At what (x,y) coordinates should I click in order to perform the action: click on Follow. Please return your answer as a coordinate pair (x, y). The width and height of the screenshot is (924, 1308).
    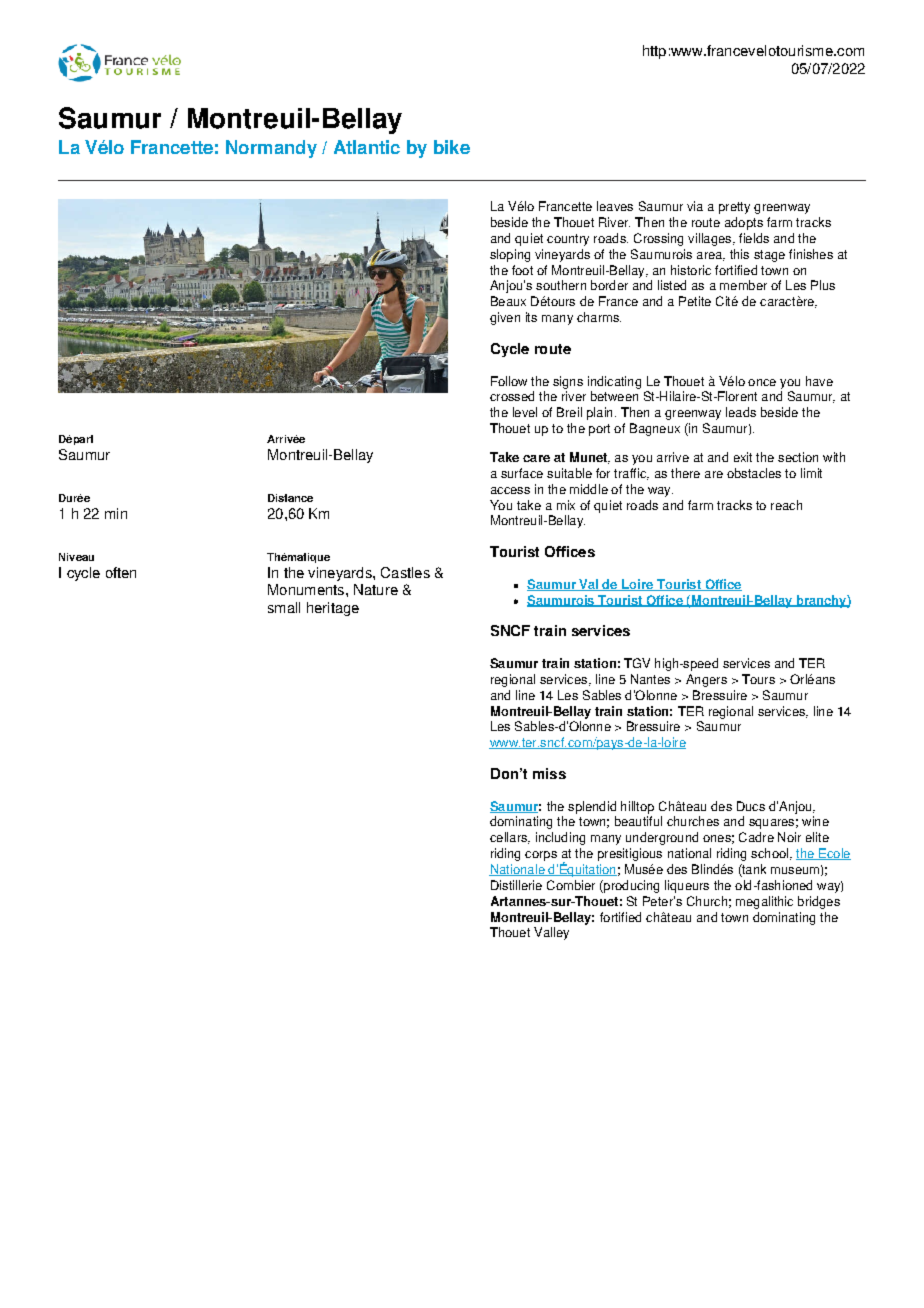
    Looking at the image, I should click on (509, 381).
